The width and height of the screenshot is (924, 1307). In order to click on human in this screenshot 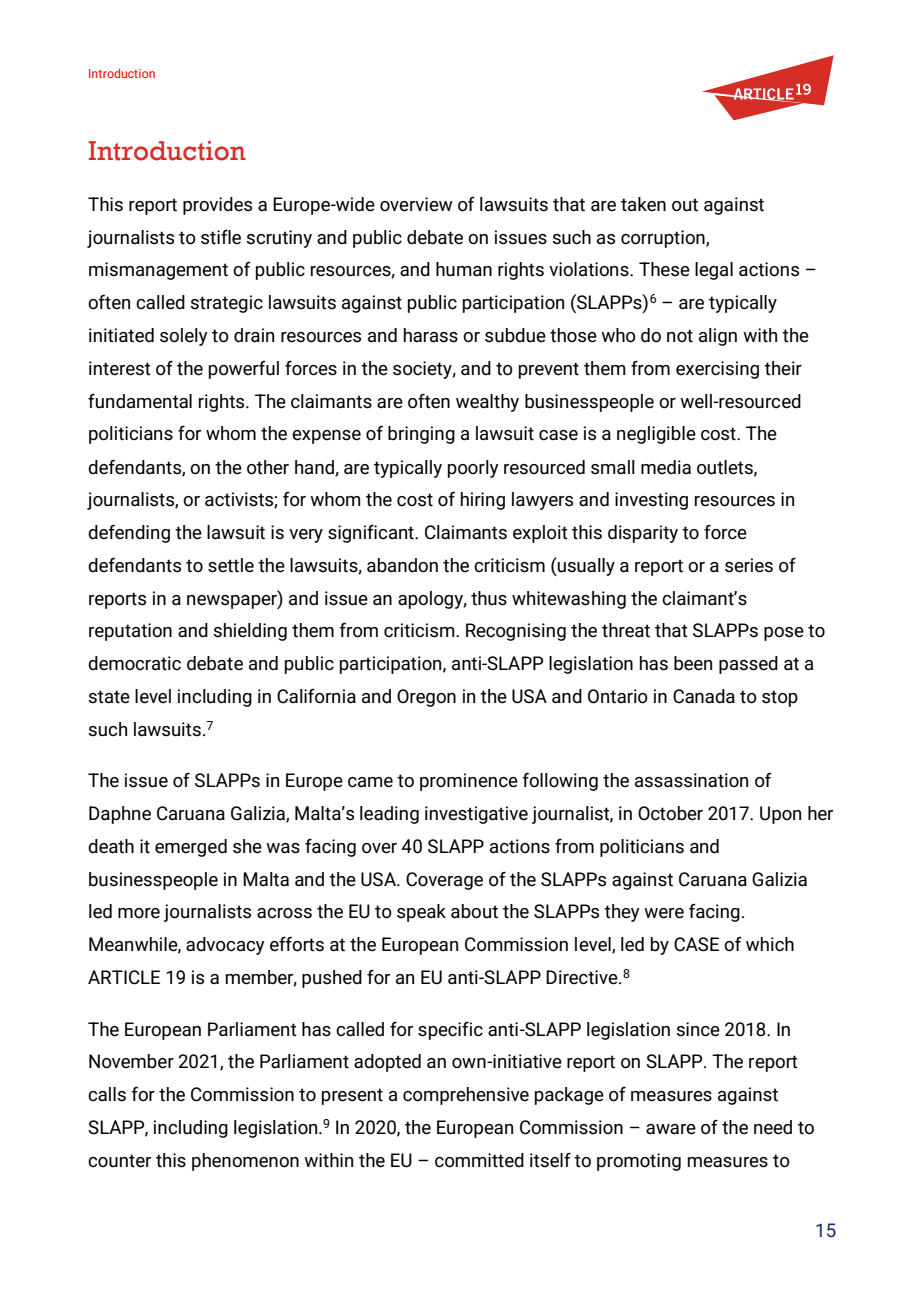, I will do `click(464, 269)`.
